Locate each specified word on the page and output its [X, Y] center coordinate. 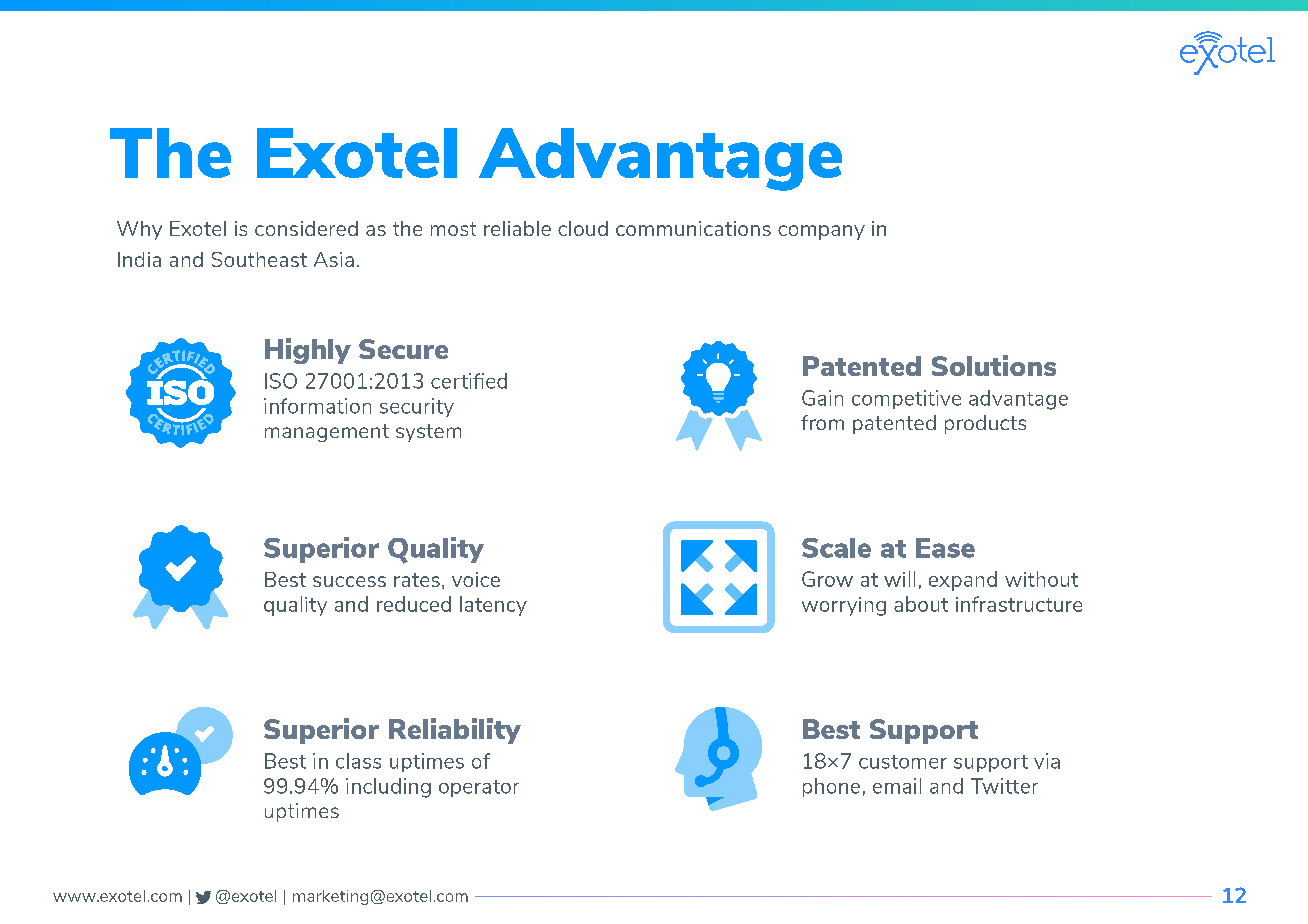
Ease [945, 548]
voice [476, 579]
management [327, 433]
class [358, 761]
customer [903, 762]
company [821, 232]
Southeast [259, 259]
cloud [583, 228]
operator [479, 788]
